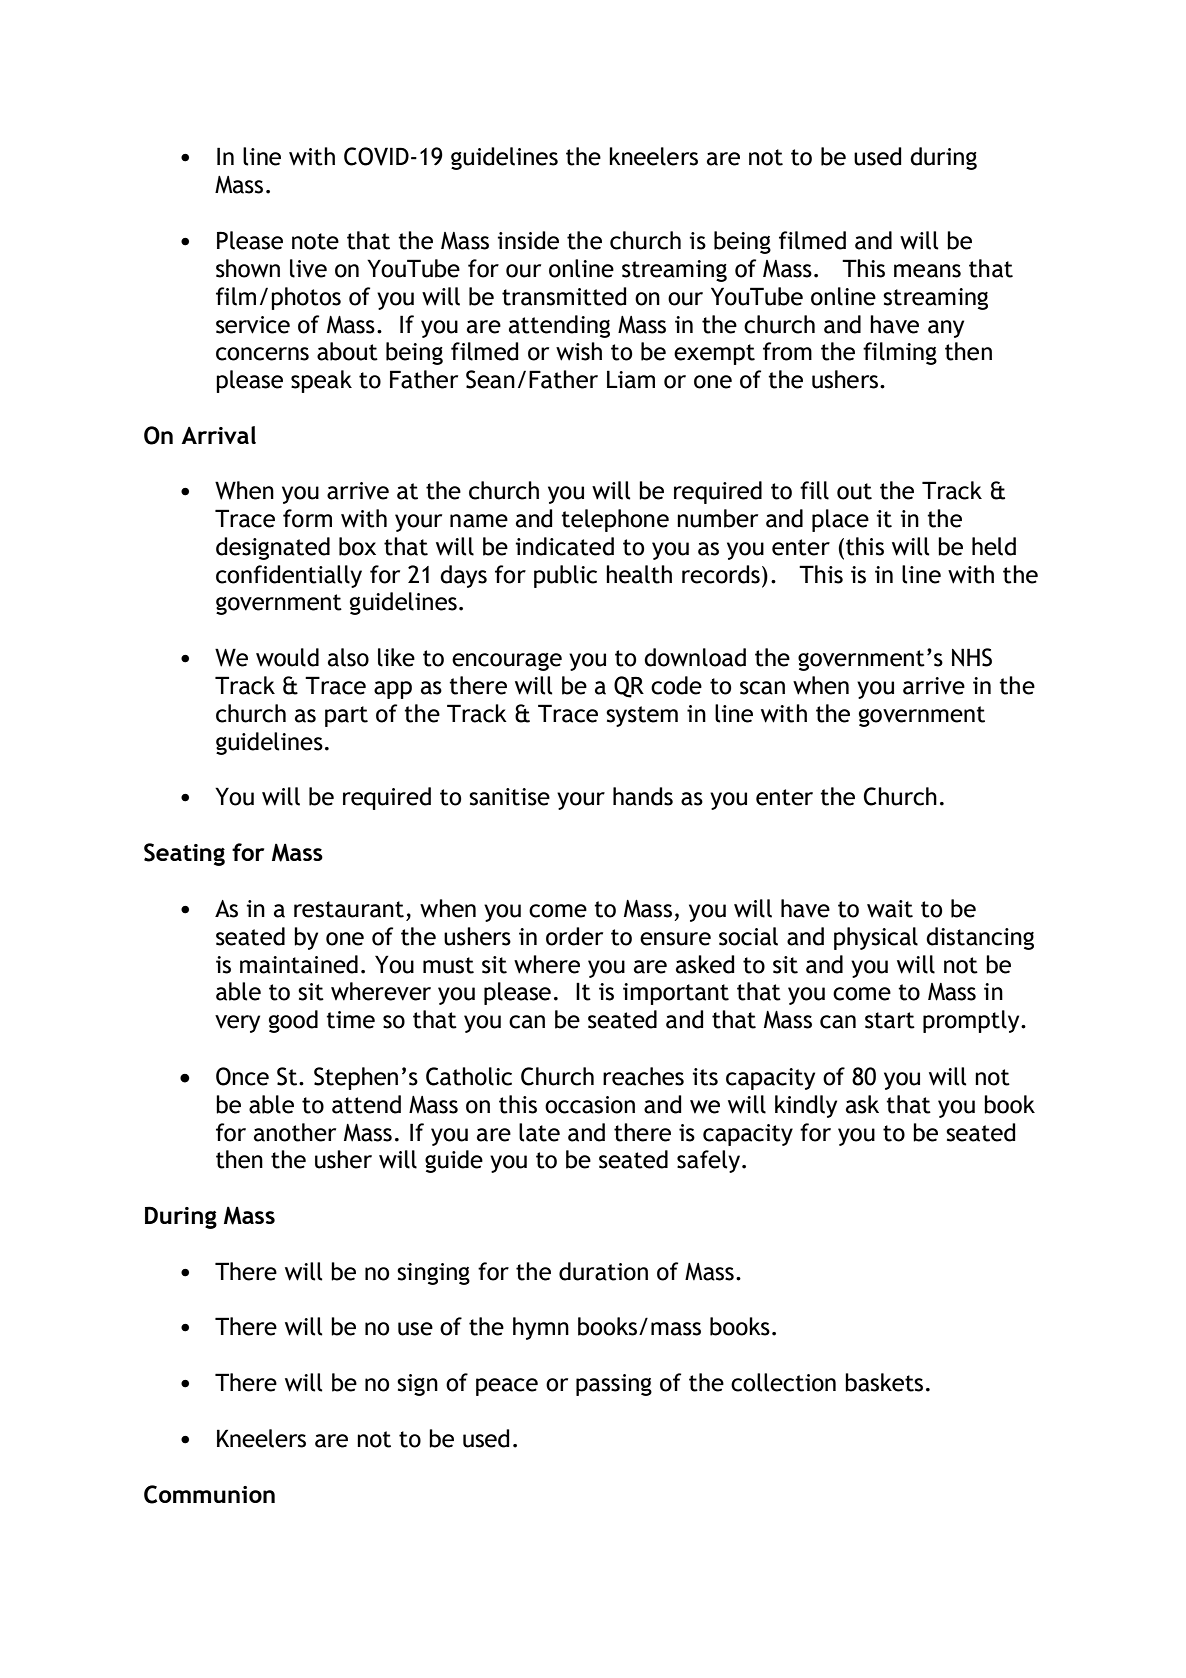  Describe the element at coordinates (927, 271) in the screenshot. I see `means` at that location.
